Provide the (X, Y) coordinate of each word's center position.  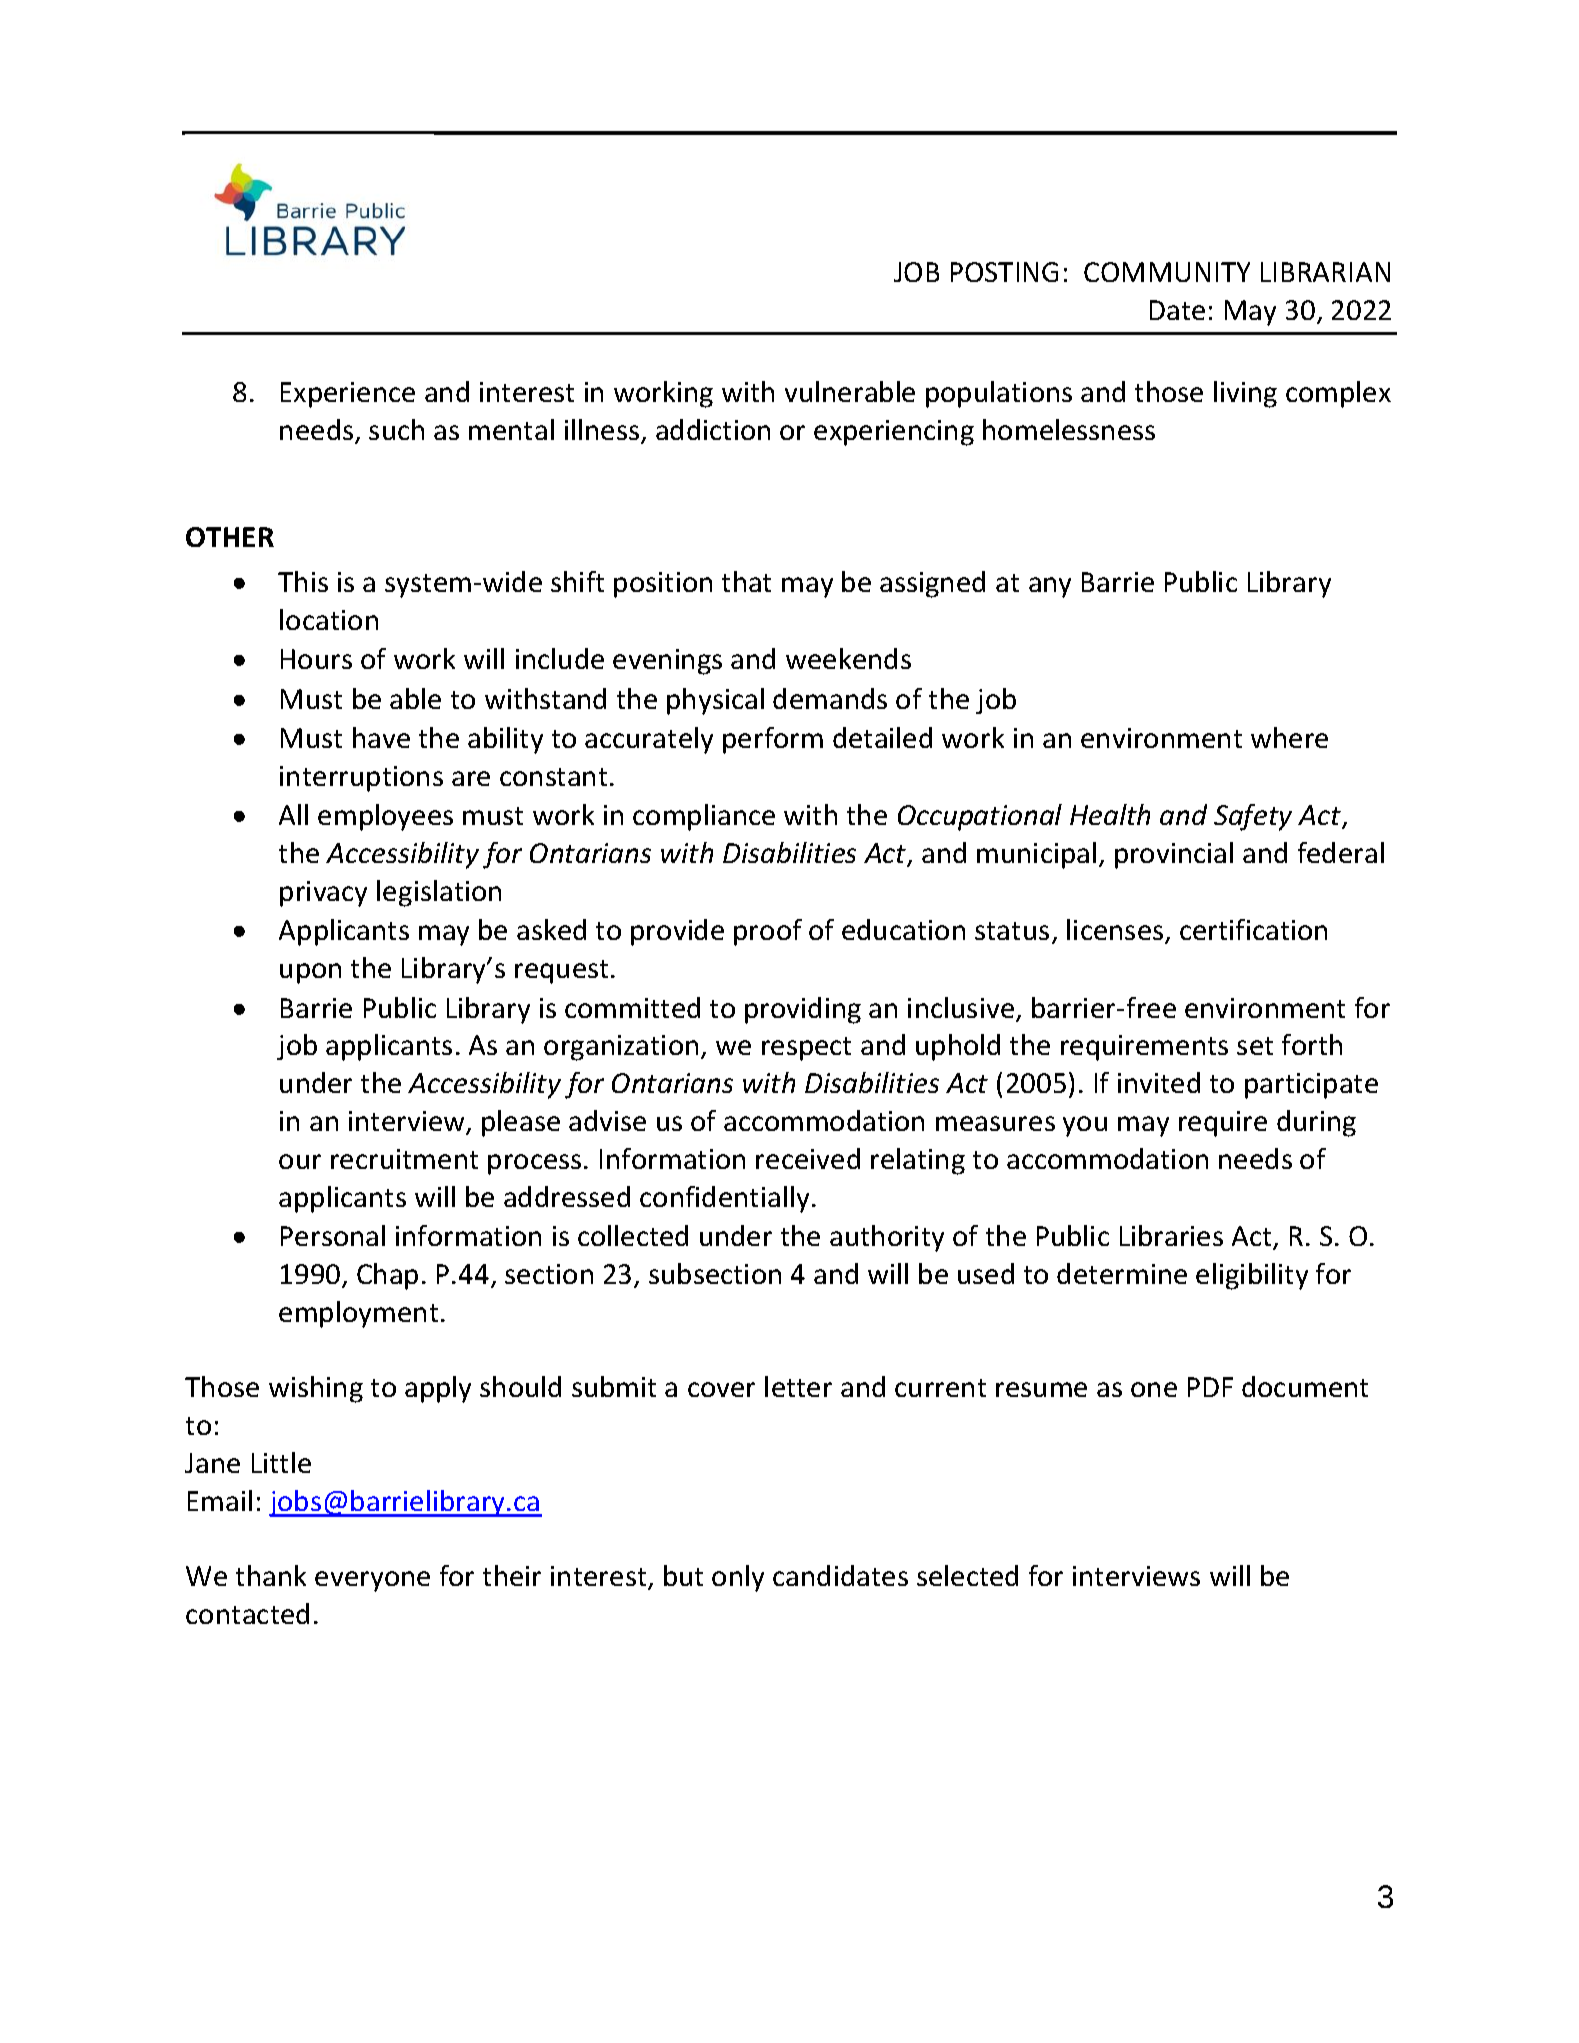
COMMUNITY (1167, 272)
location (329, 619)
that (746, 581)
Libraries (1171, 1235)
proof (768, 932)
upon (310, 973)
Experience (348, 395)
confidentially (724, 1199)
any (1050, 587)
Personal (333, 1235)
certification (1253, 929)
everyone (372, 1581)
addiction (713, 429)
